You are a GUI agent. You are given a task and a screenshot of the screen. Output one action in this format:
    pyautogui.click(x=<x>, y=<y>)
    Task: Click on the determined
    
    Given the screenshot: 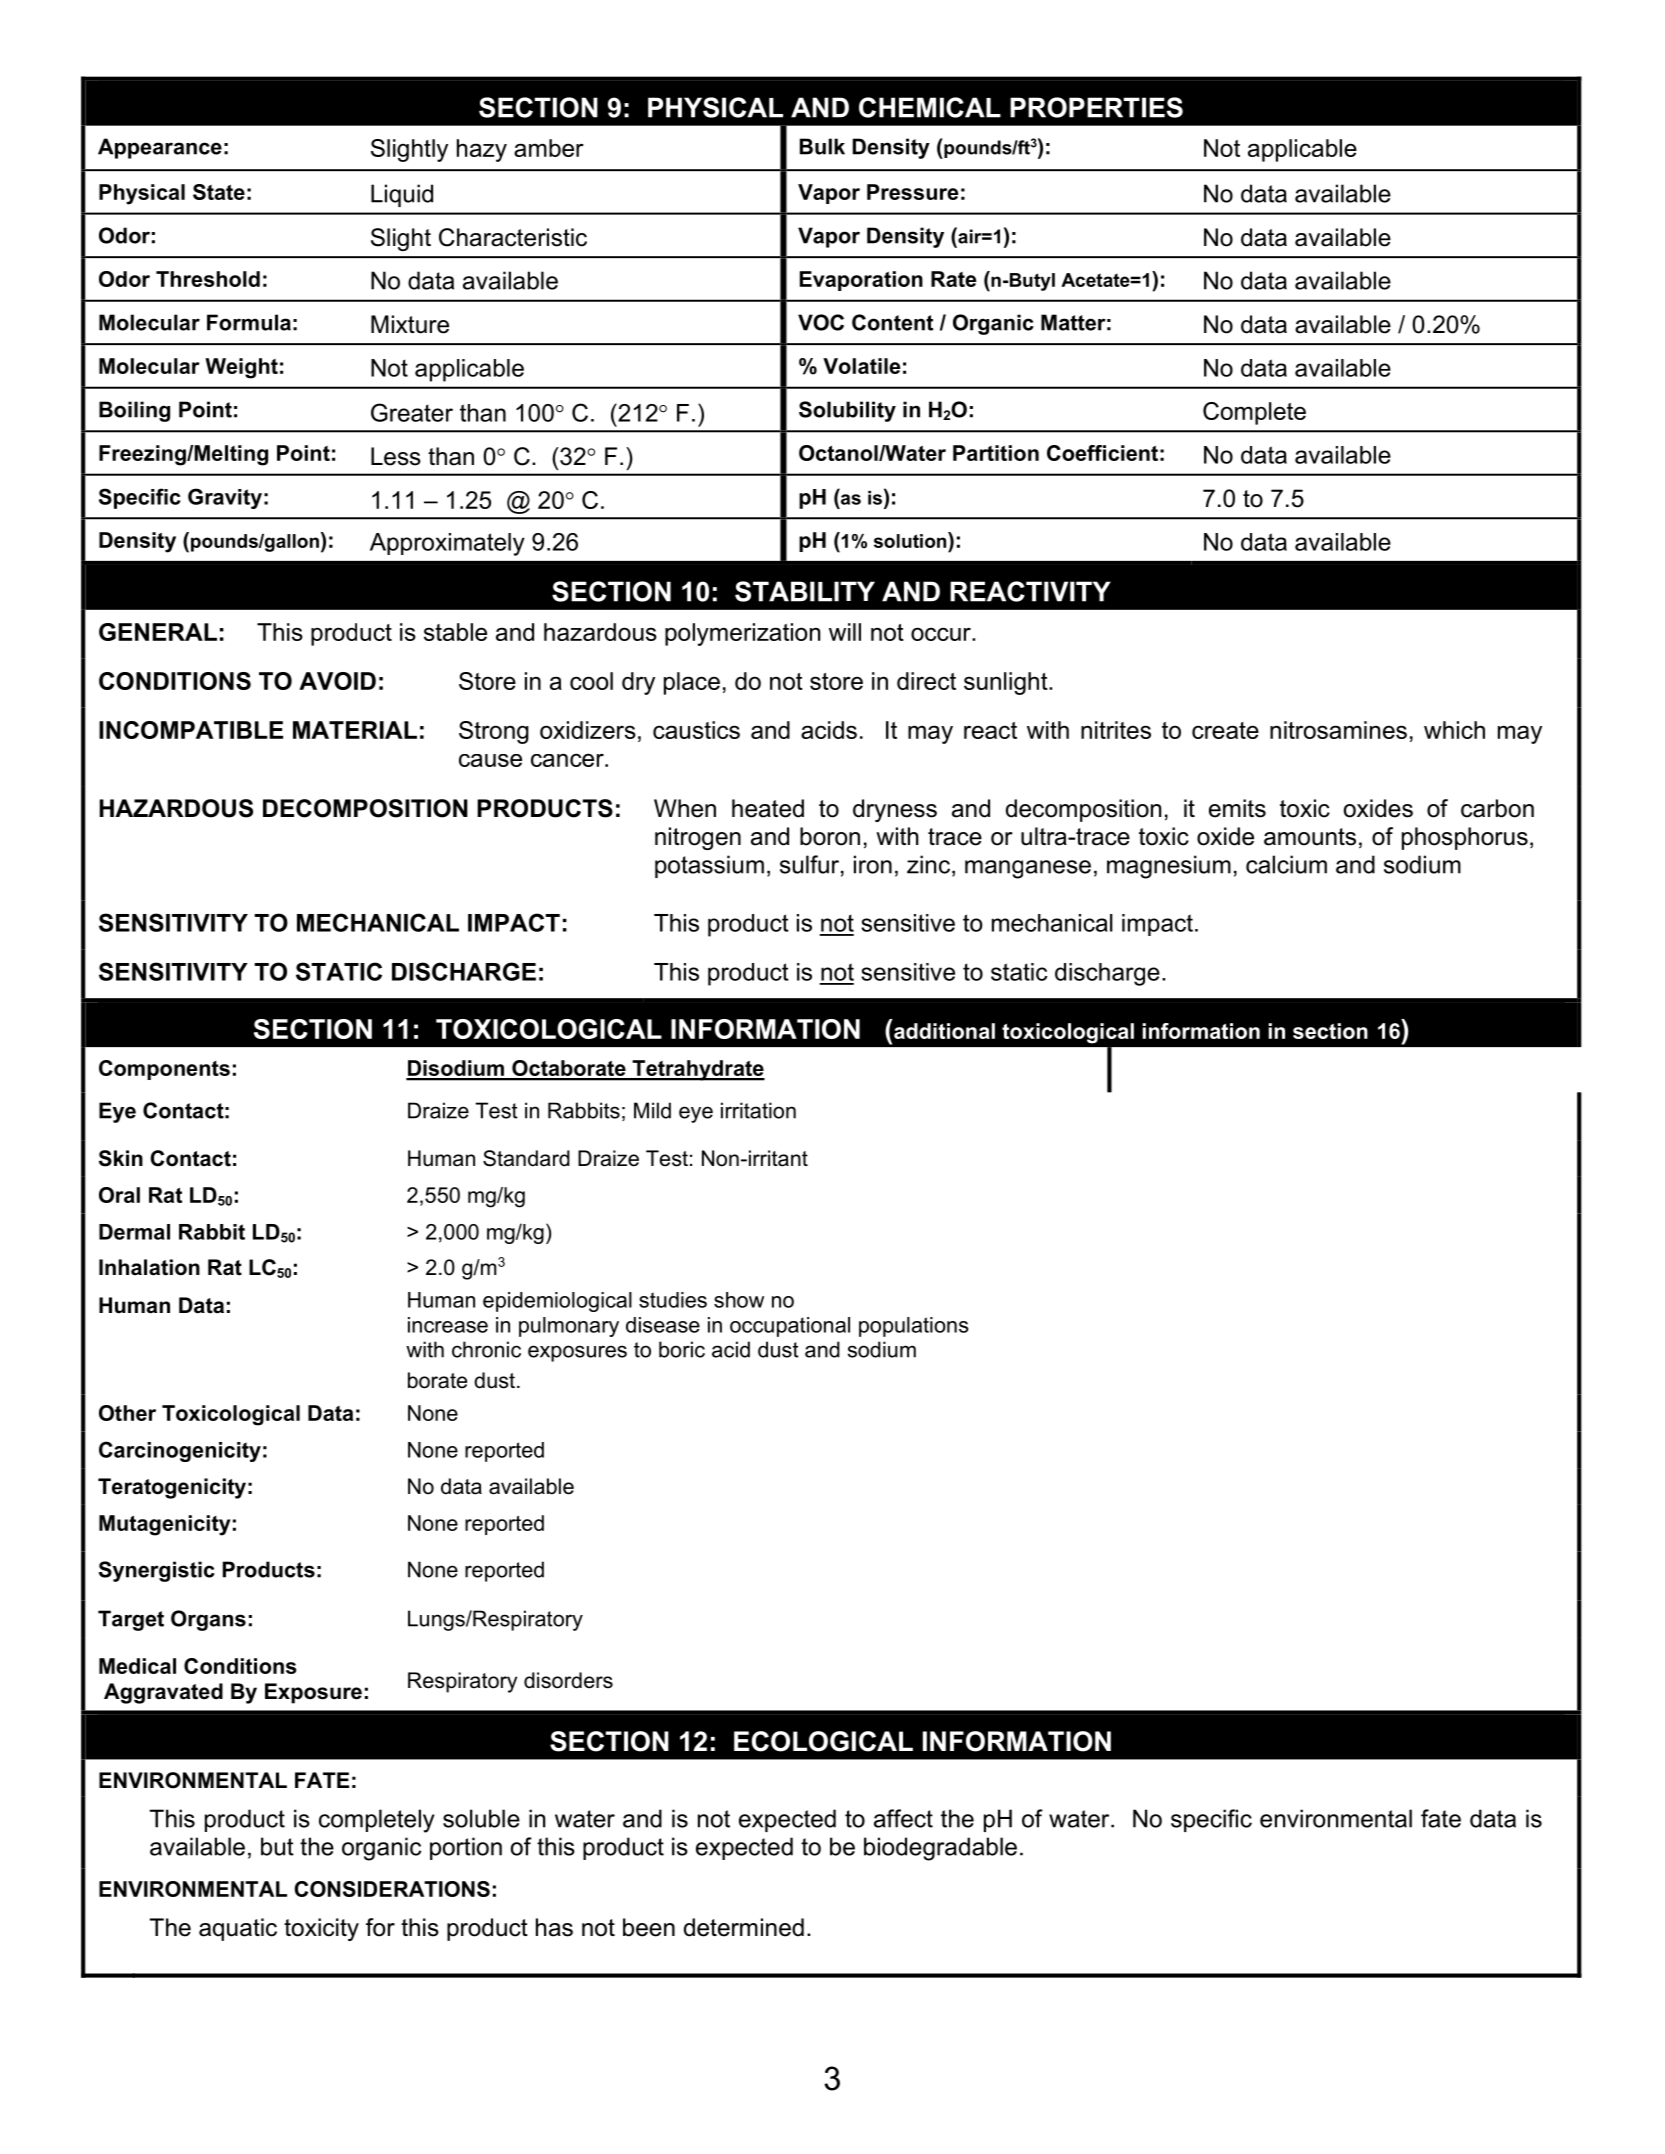 What is the action you would take?
    pyautogui.click(x=744, y=1927)
